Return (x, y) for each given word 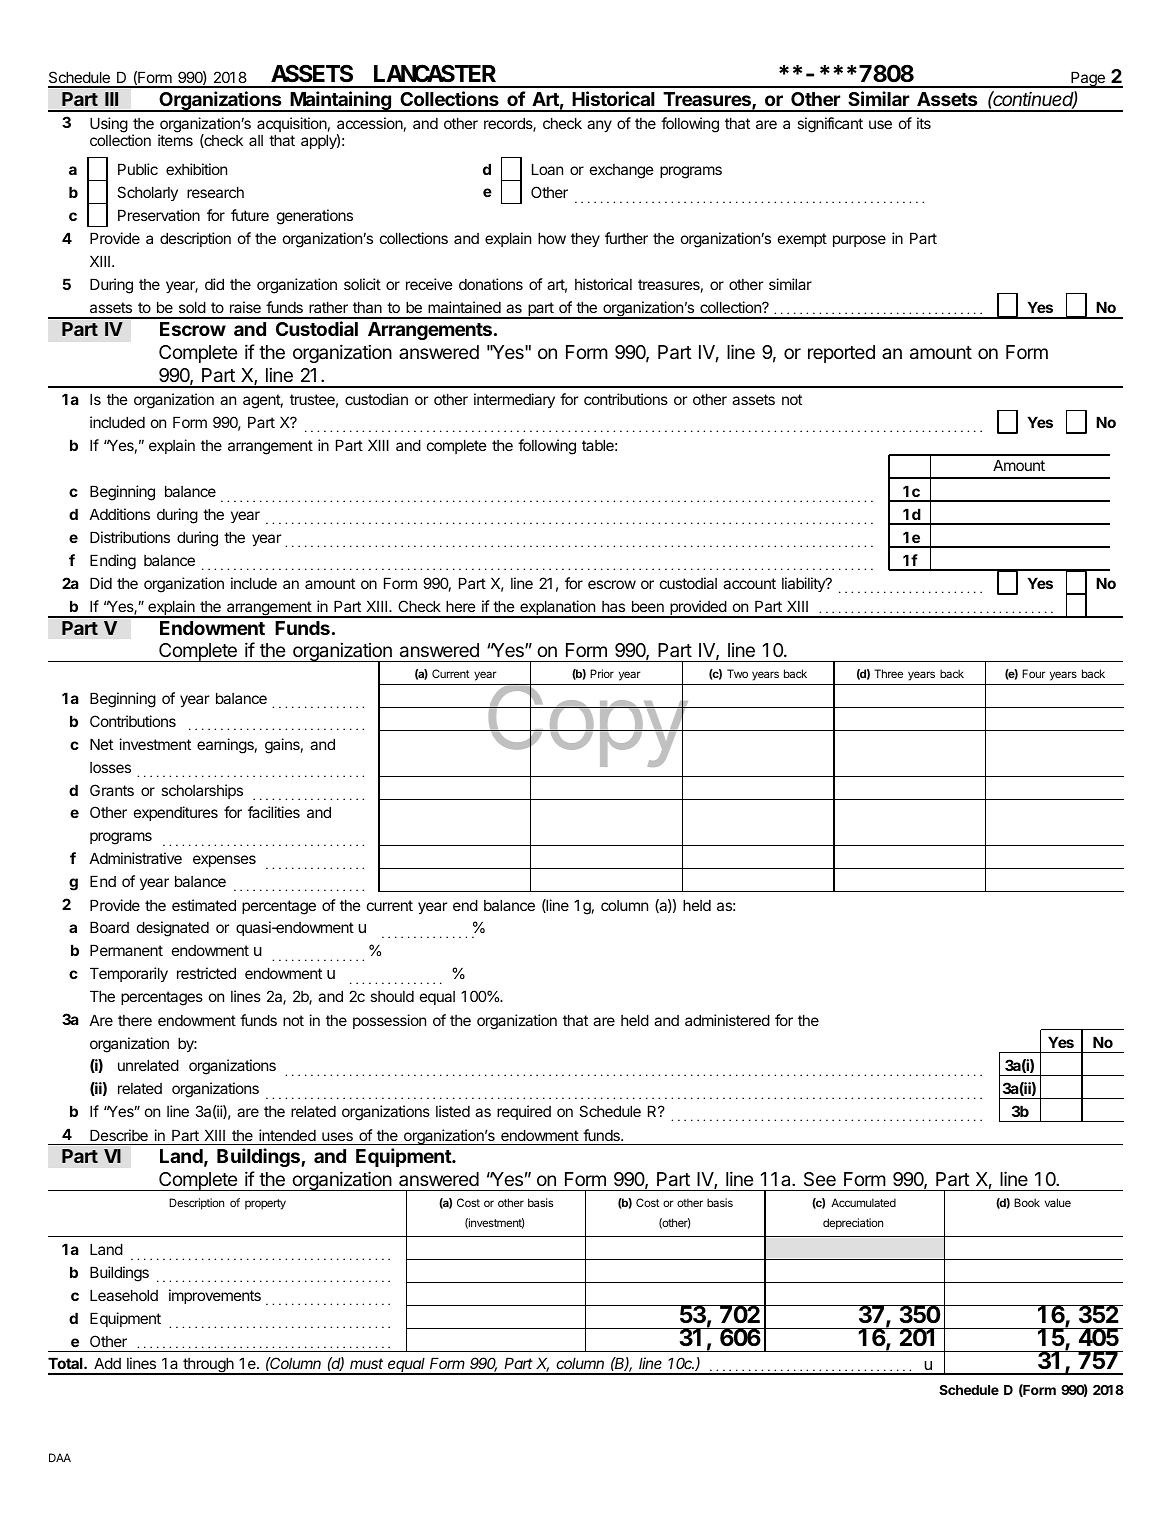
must (366, 1363)
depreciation (853, 1224)
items (175, 140)
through (208, 1366)
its (924, 123)
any (599, 126)
